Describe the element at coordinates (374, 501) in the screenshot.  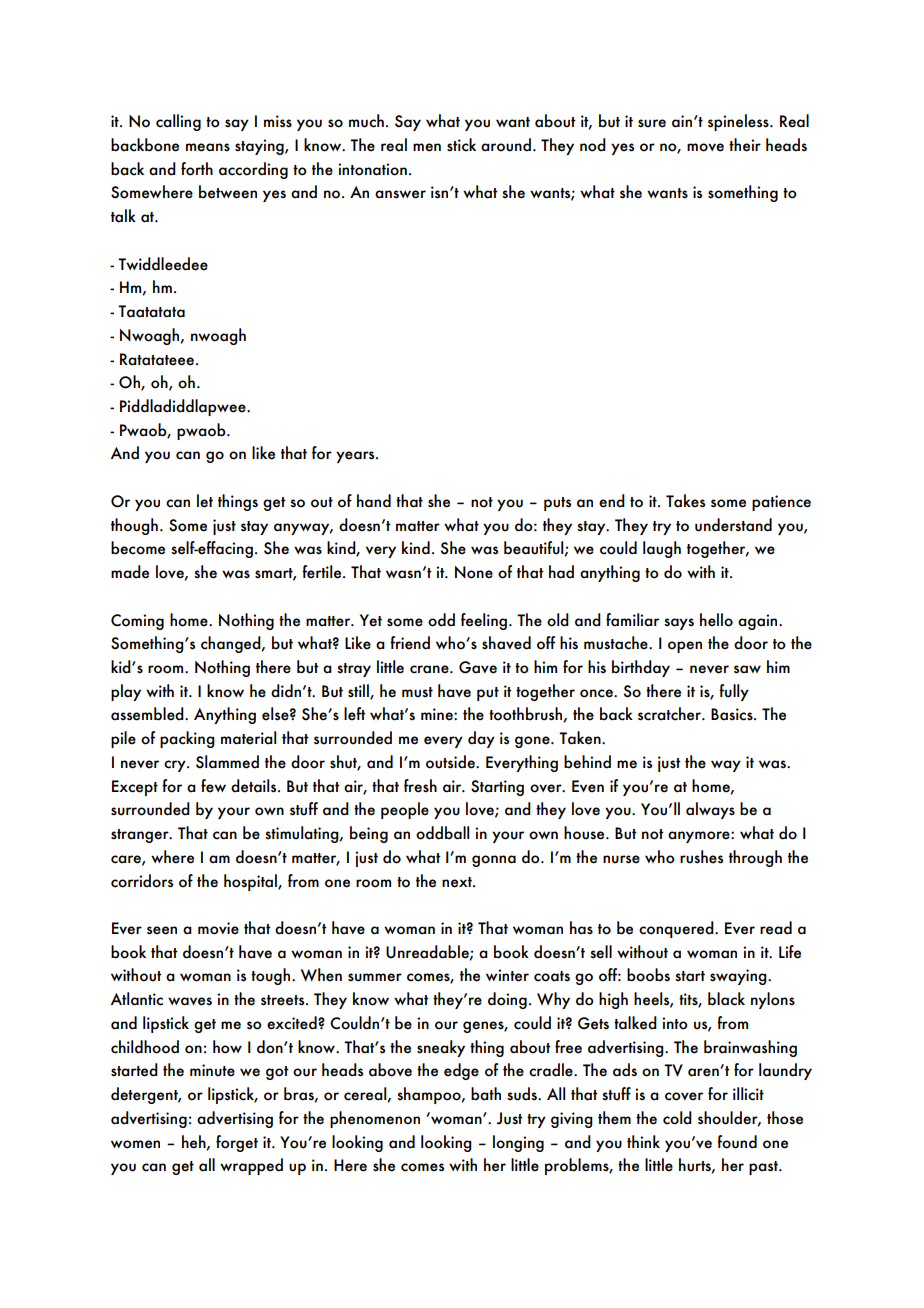
I see `hand` at that location.
